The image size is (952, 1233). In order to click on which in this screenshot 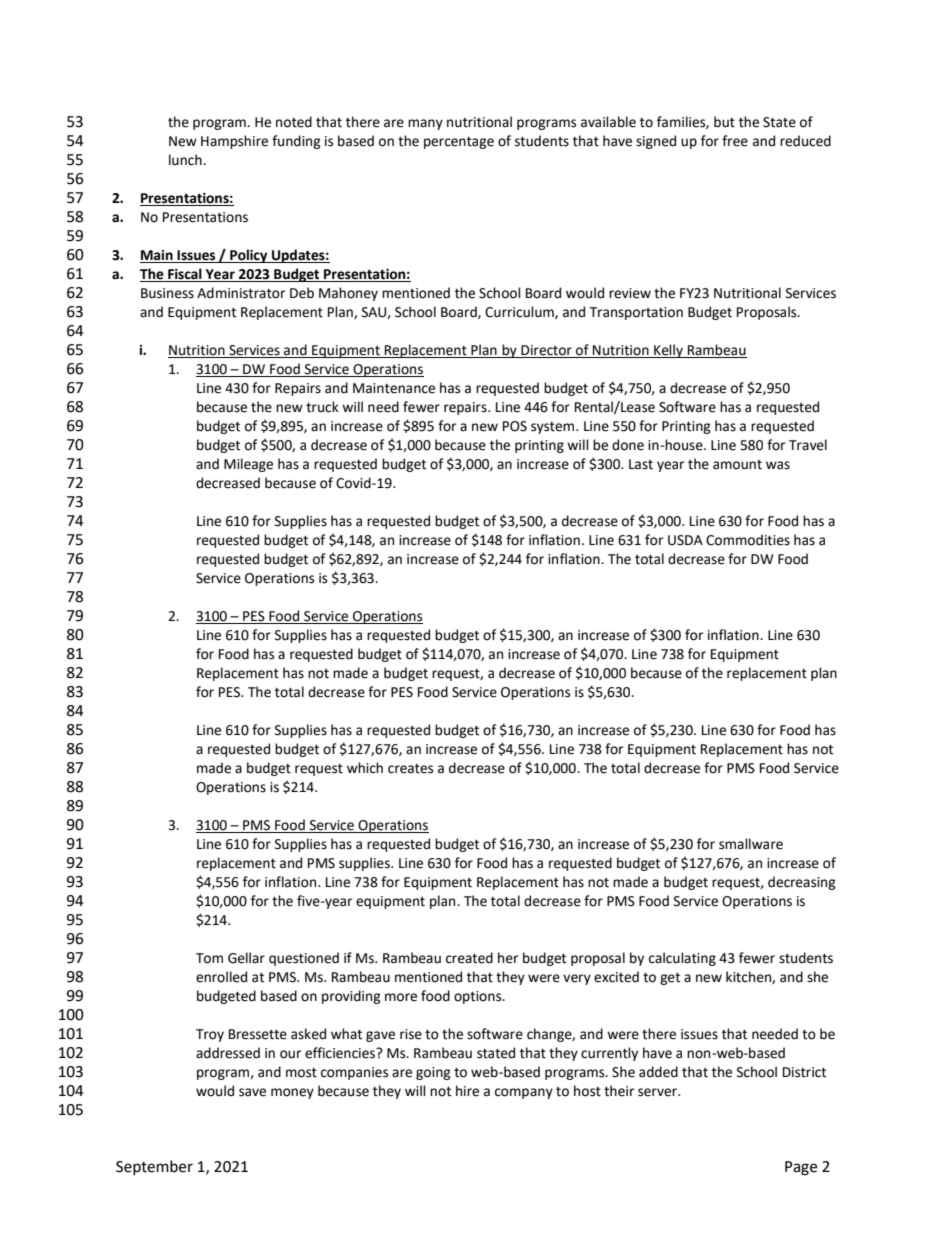, I will do `click(365, 768)`.
